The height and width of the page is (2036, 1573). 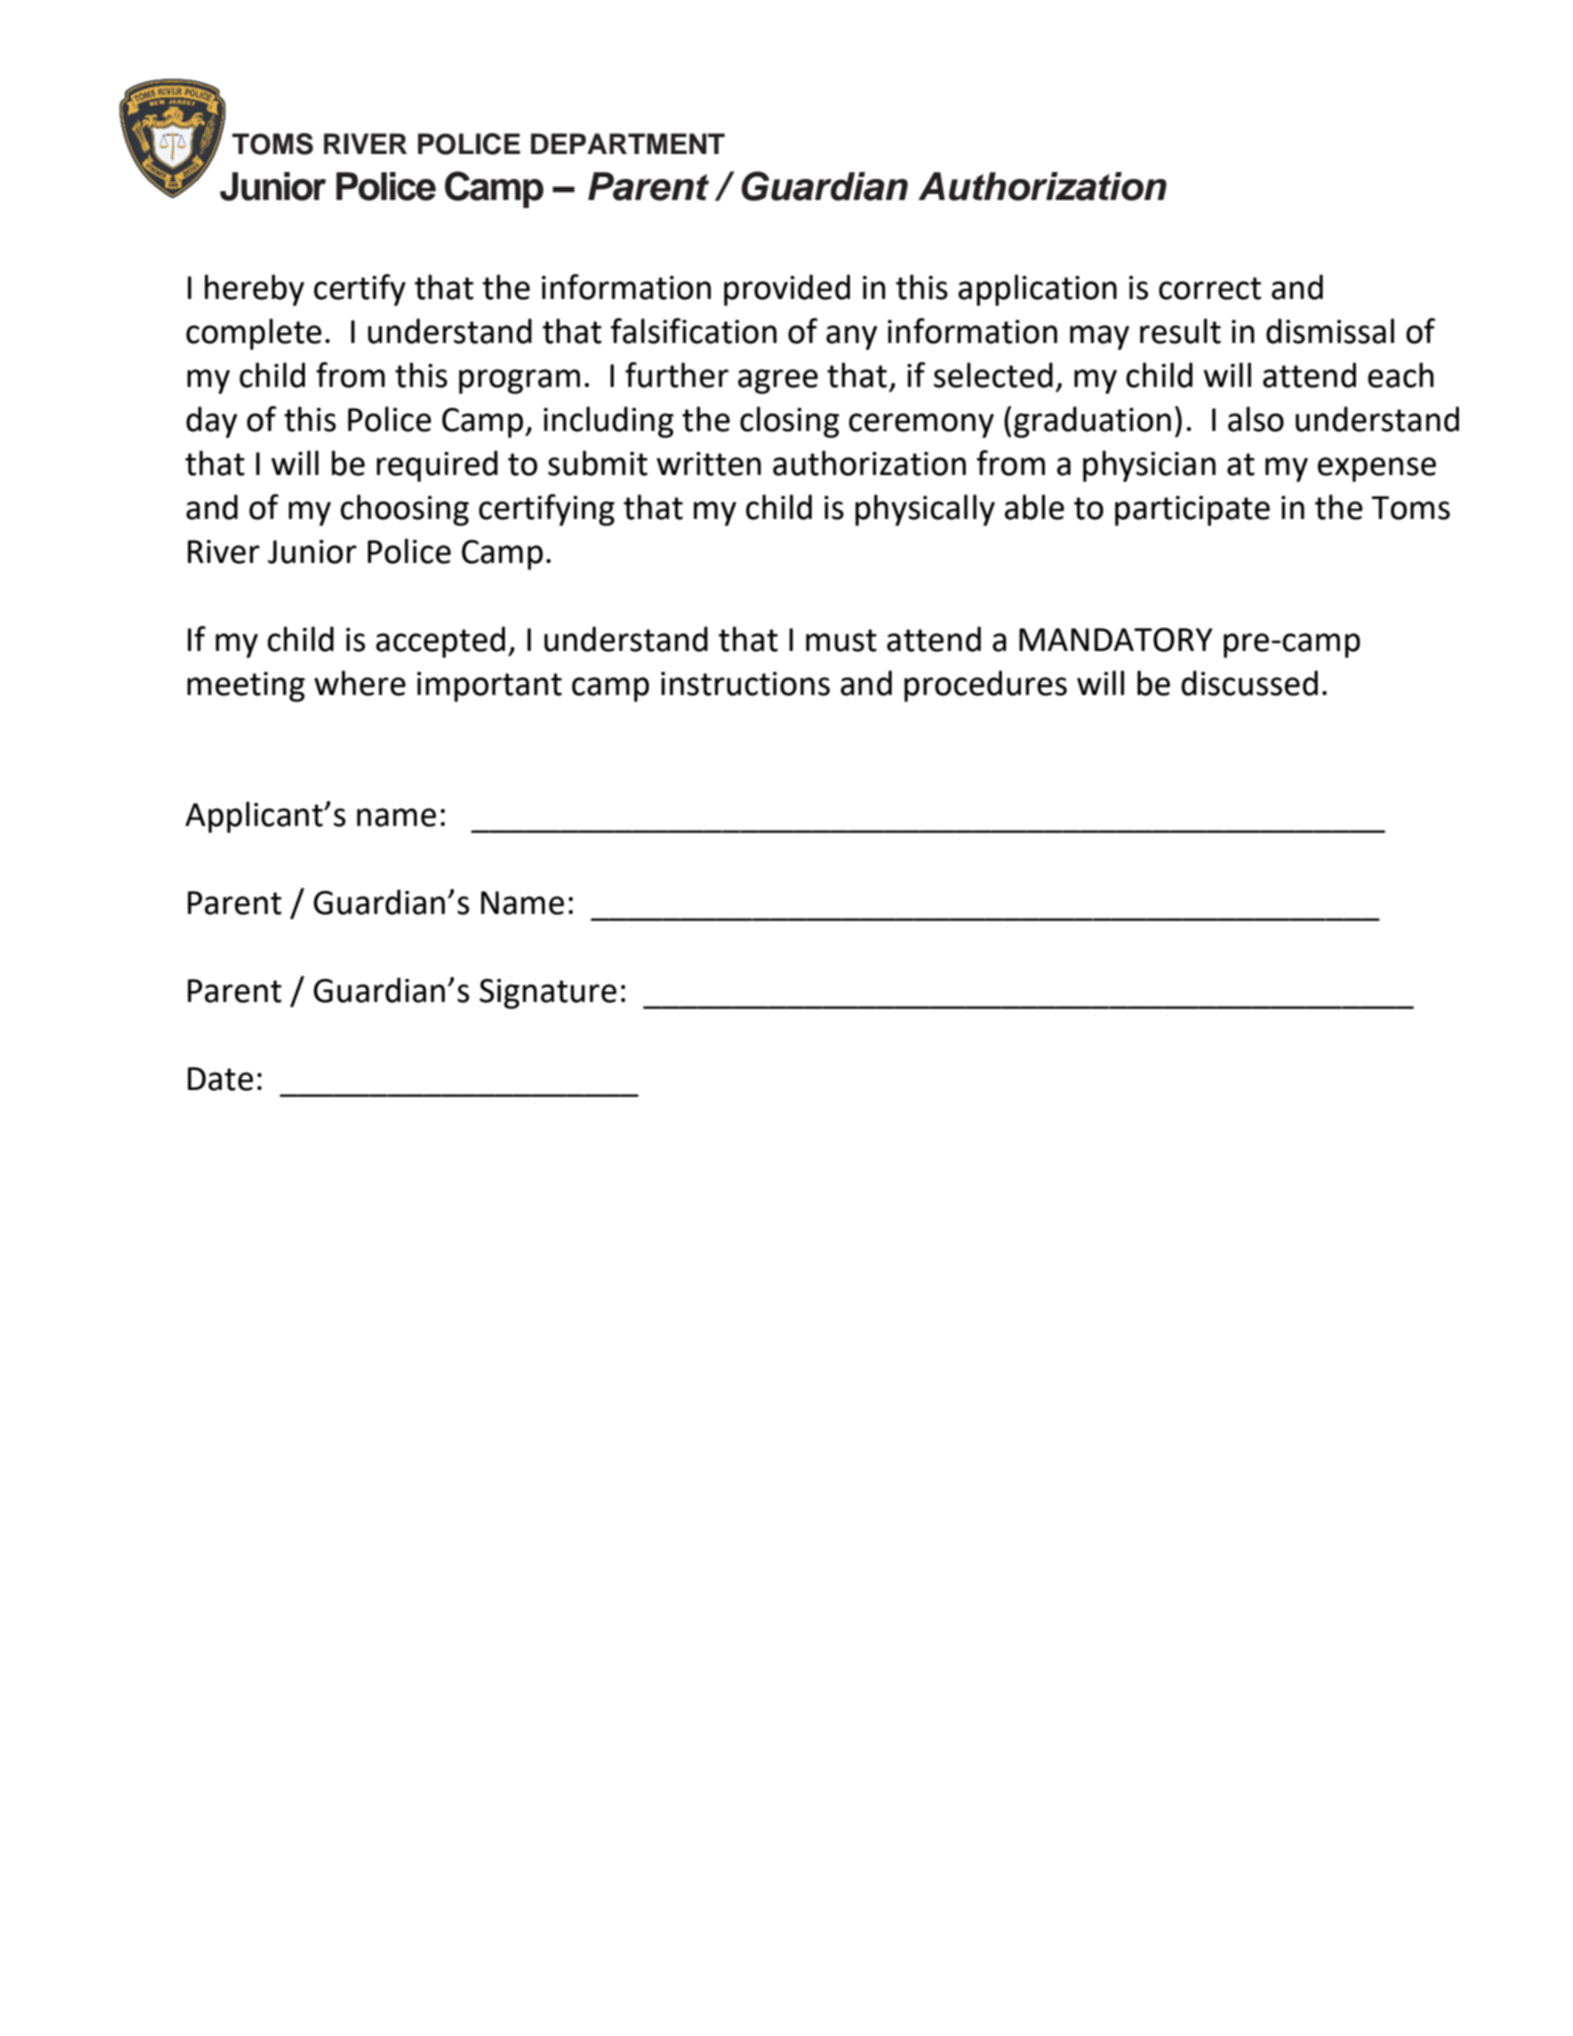 What do you see at coordinates (787, 290) in the page?
I see `provided` at bounding box center [787, 290].
